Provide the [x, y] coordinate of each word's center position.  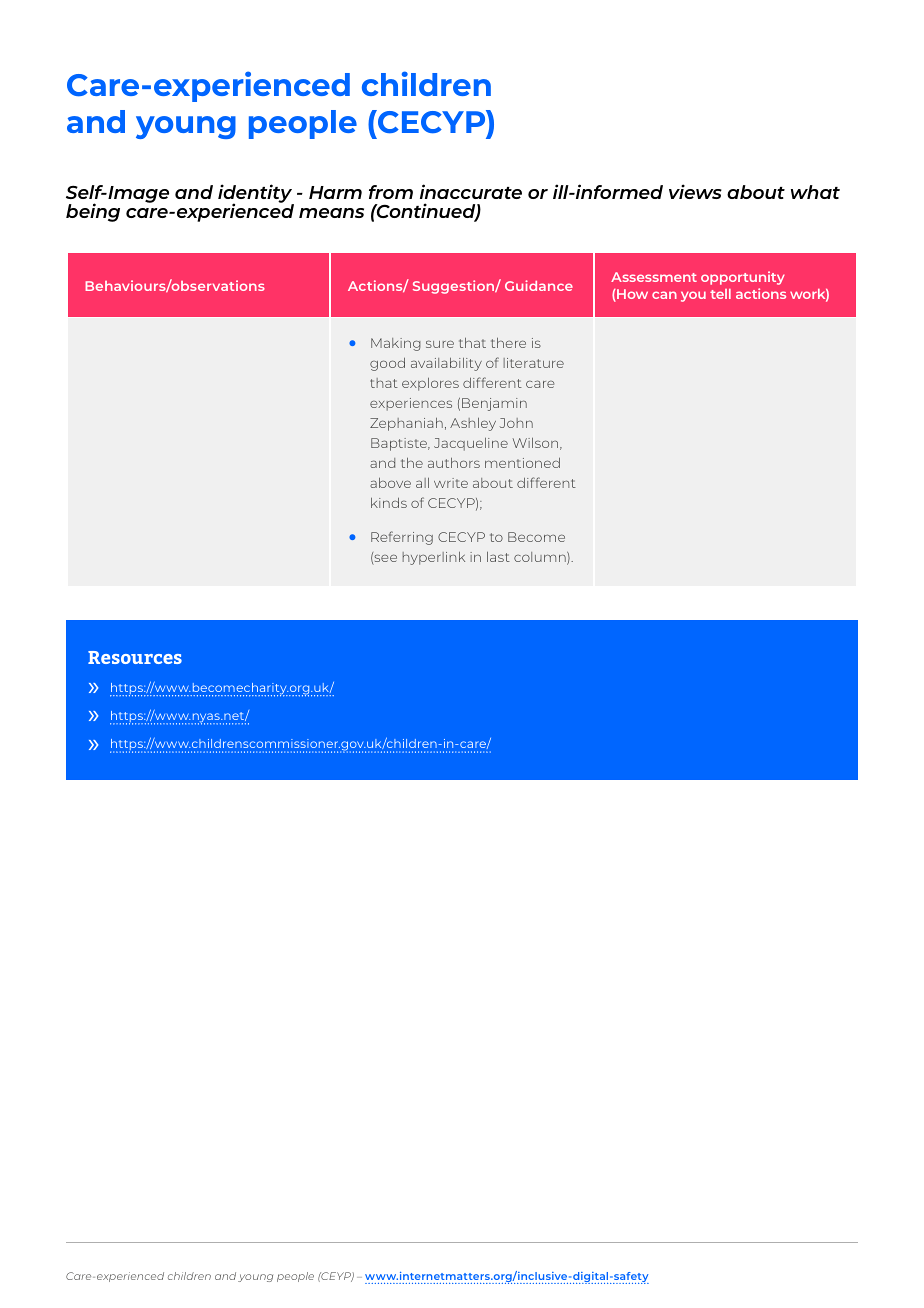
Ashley [473, 424]
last [498, 557]
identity [256, 195]
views [695, 191]
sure [440, 344]
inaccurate [471, 191]
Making [396, 344]
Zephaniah [406, 424]
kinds [389, 503]
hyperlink [434, 558]
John [516, 423]
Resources [135, 657]
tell [720, 294]
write [451, 483]
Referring [402, 538]
